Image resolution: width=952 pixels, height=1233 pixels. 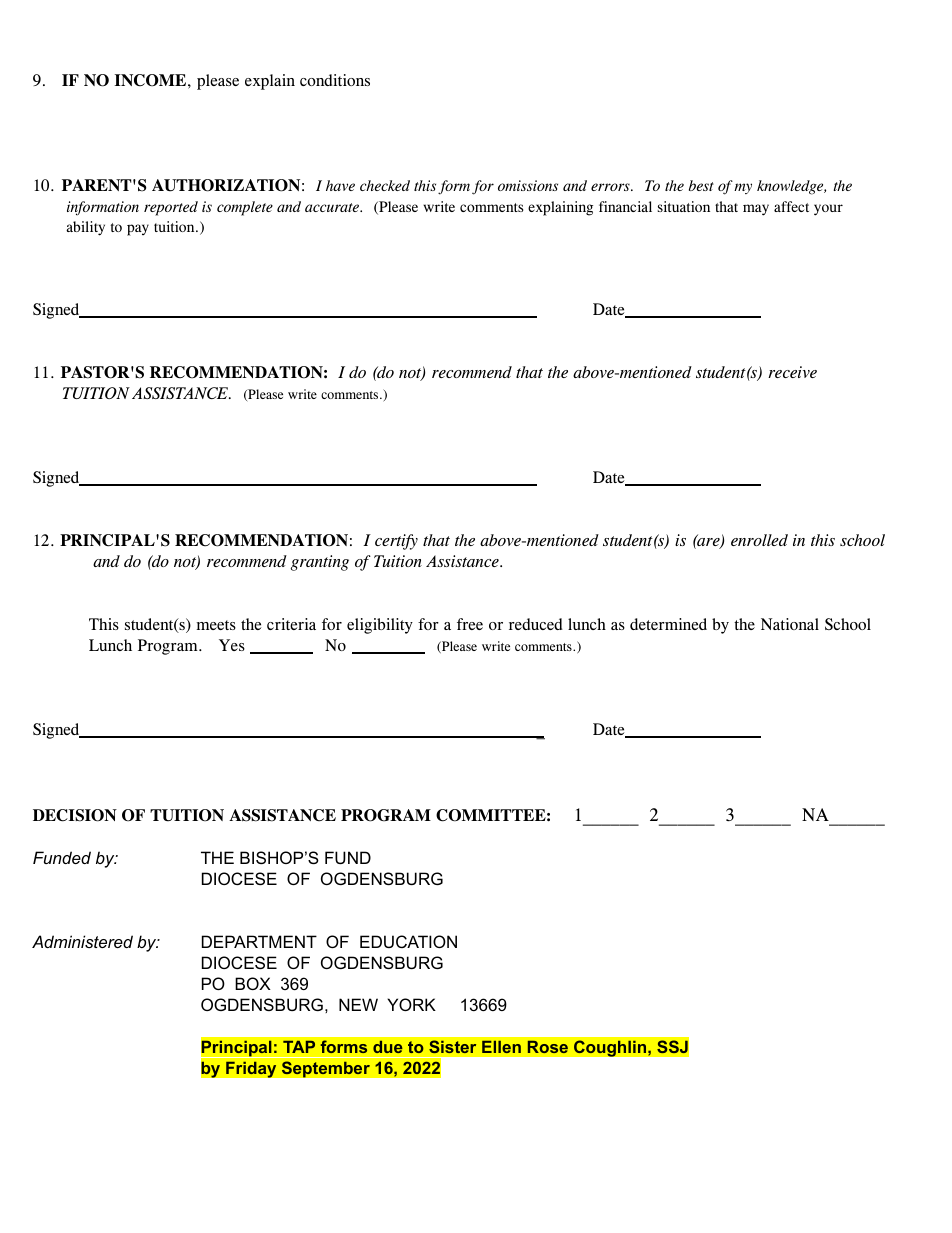 I want to click on certify, so click(x=396, y=542).
